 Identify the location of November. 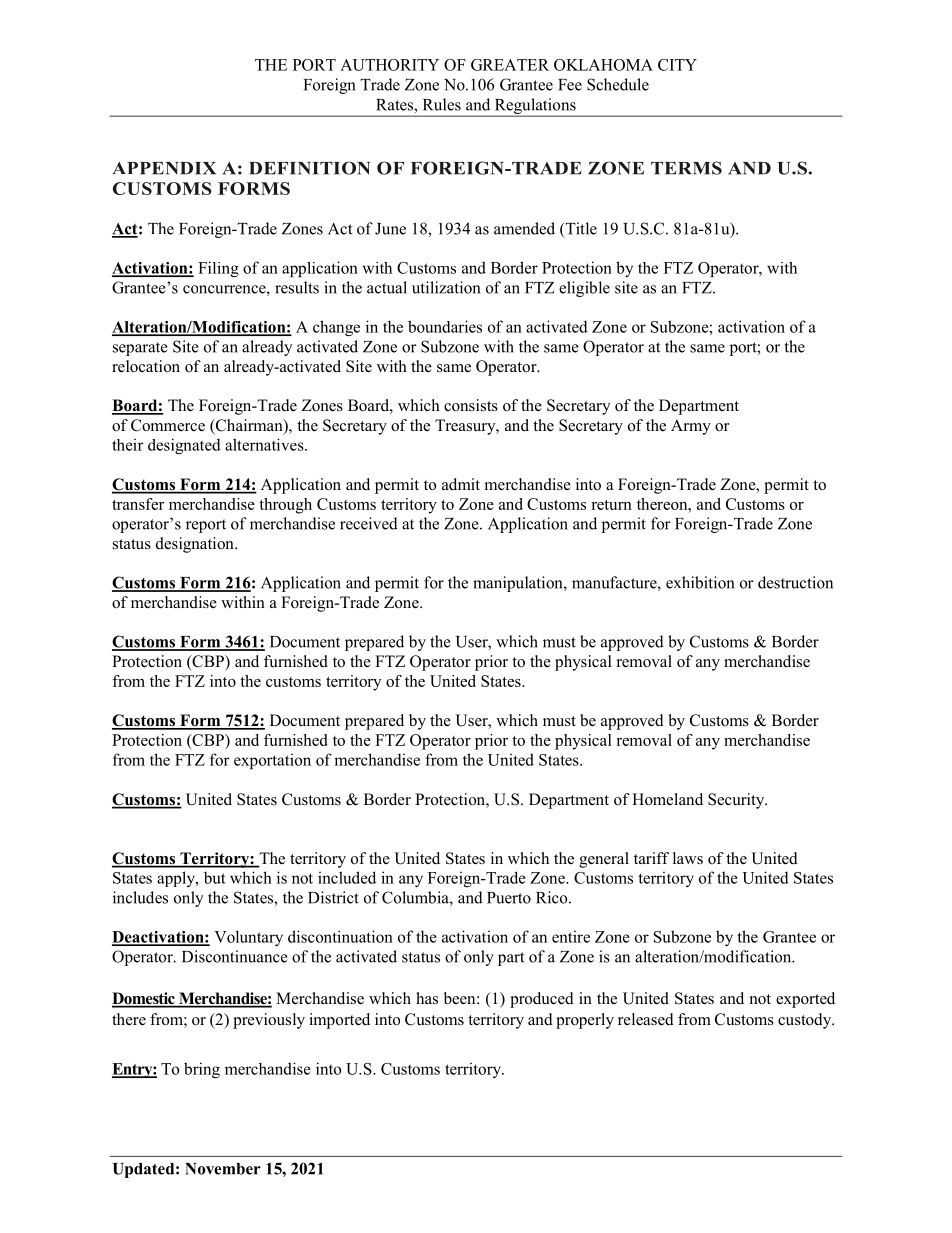
(223, 1169).
